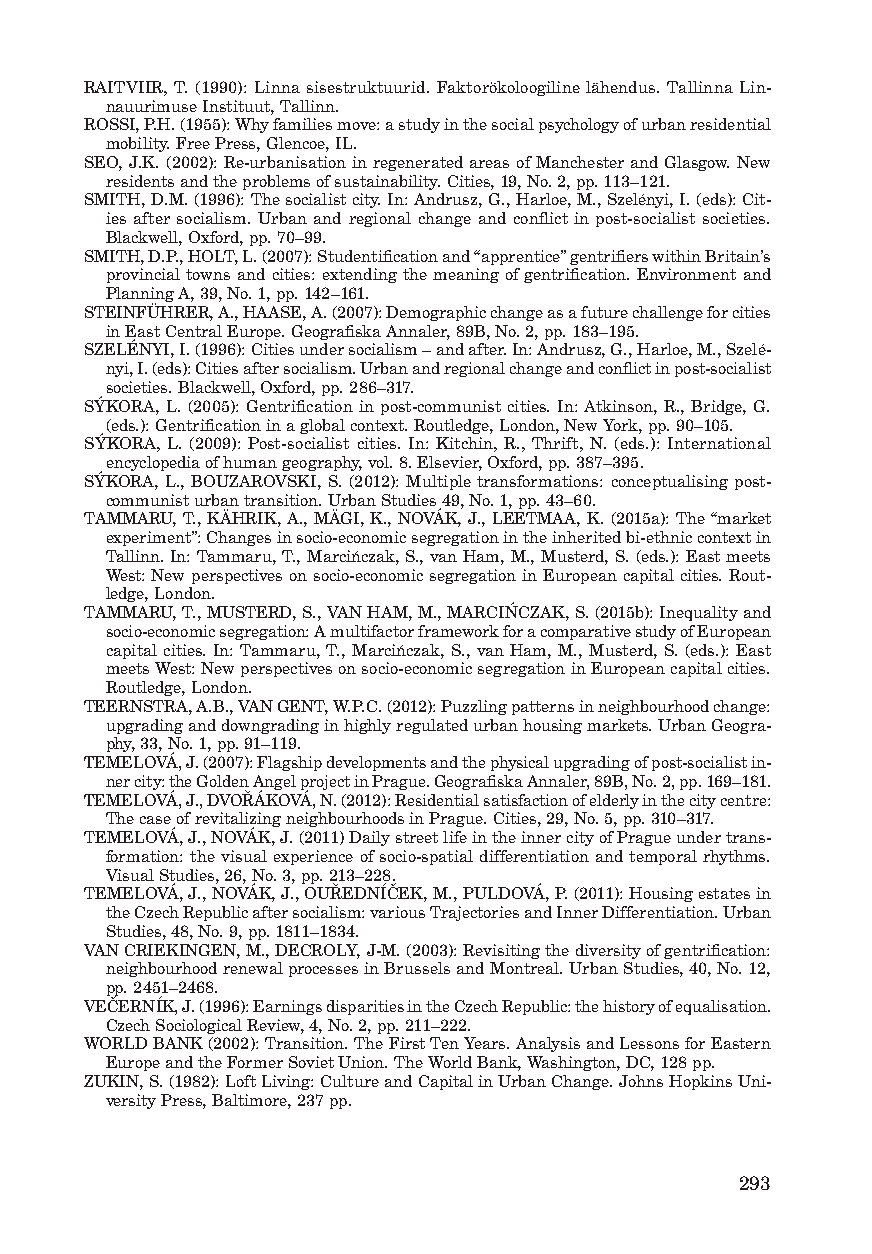 The width and height of the document is (872, 1254). Describe the element at coordinates (418, 163) in the document. I see `regenerated` at that location.
